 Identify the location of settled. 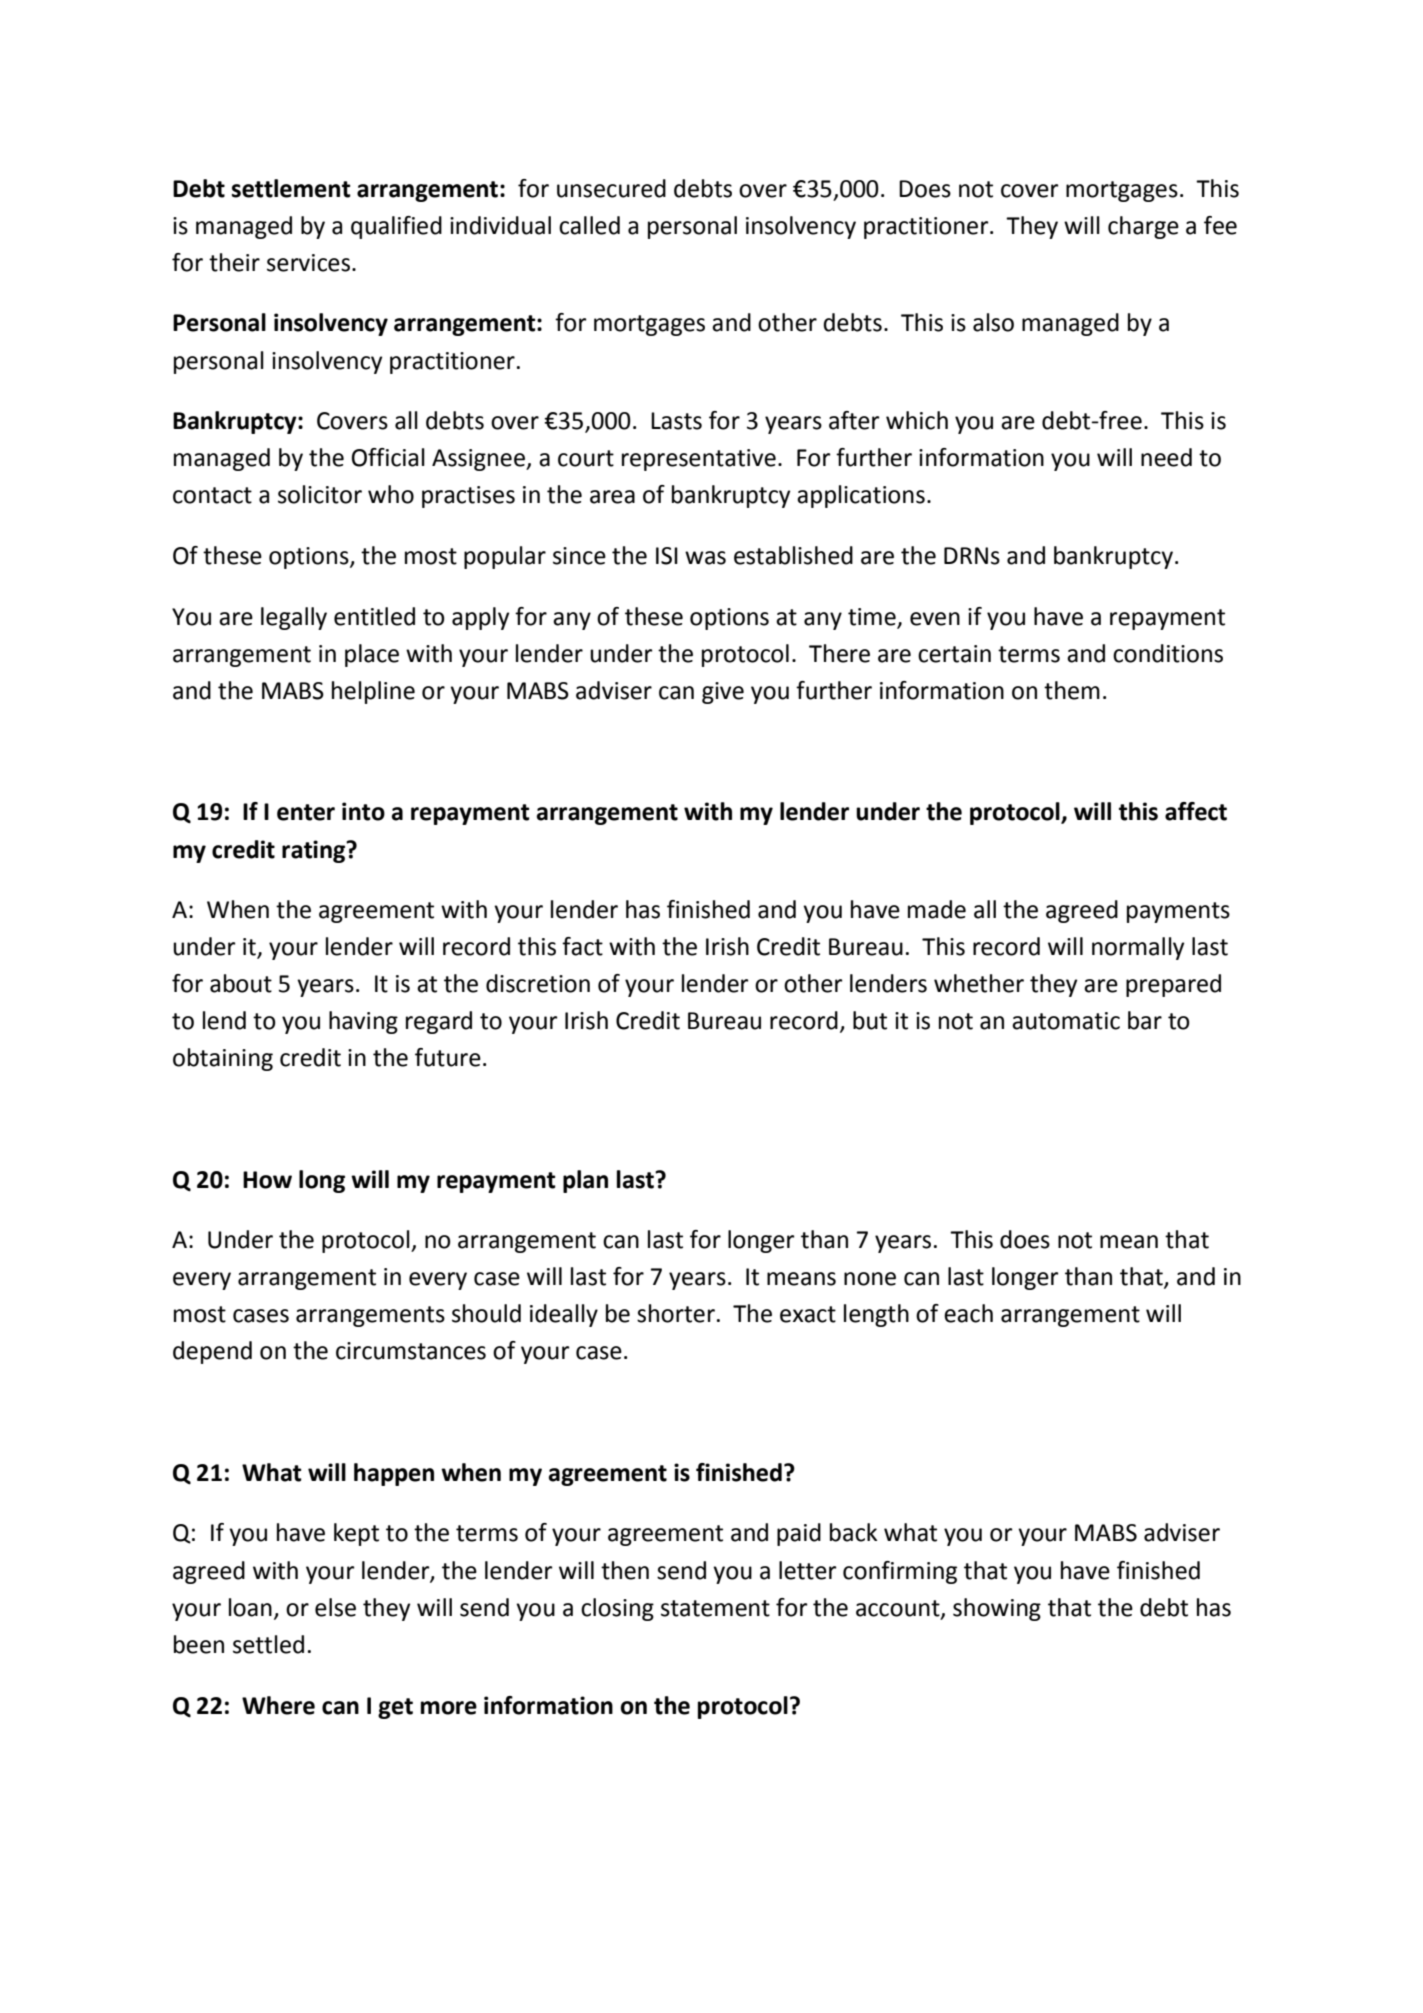
(268, 1644).
